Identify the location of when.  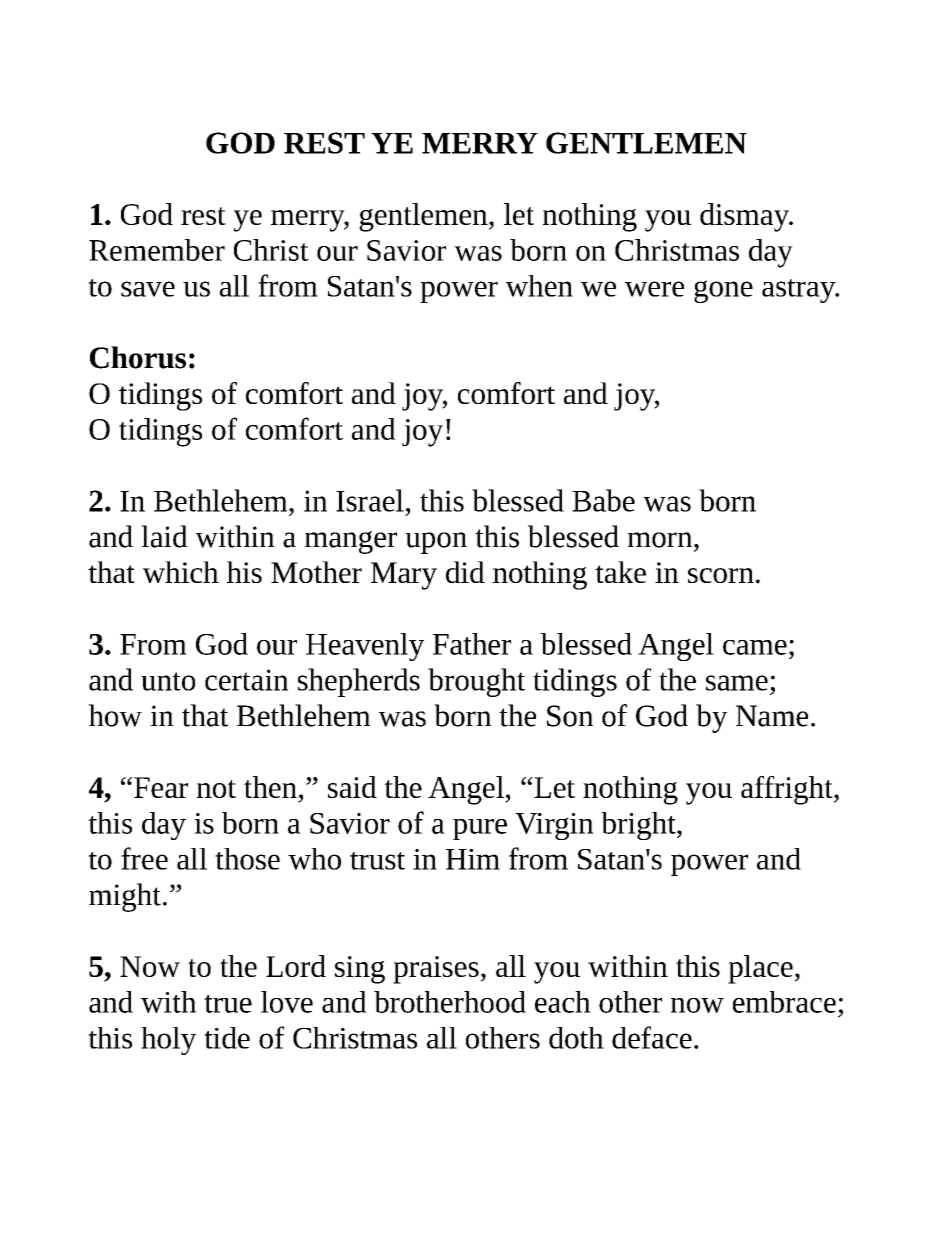
(539, 286).
